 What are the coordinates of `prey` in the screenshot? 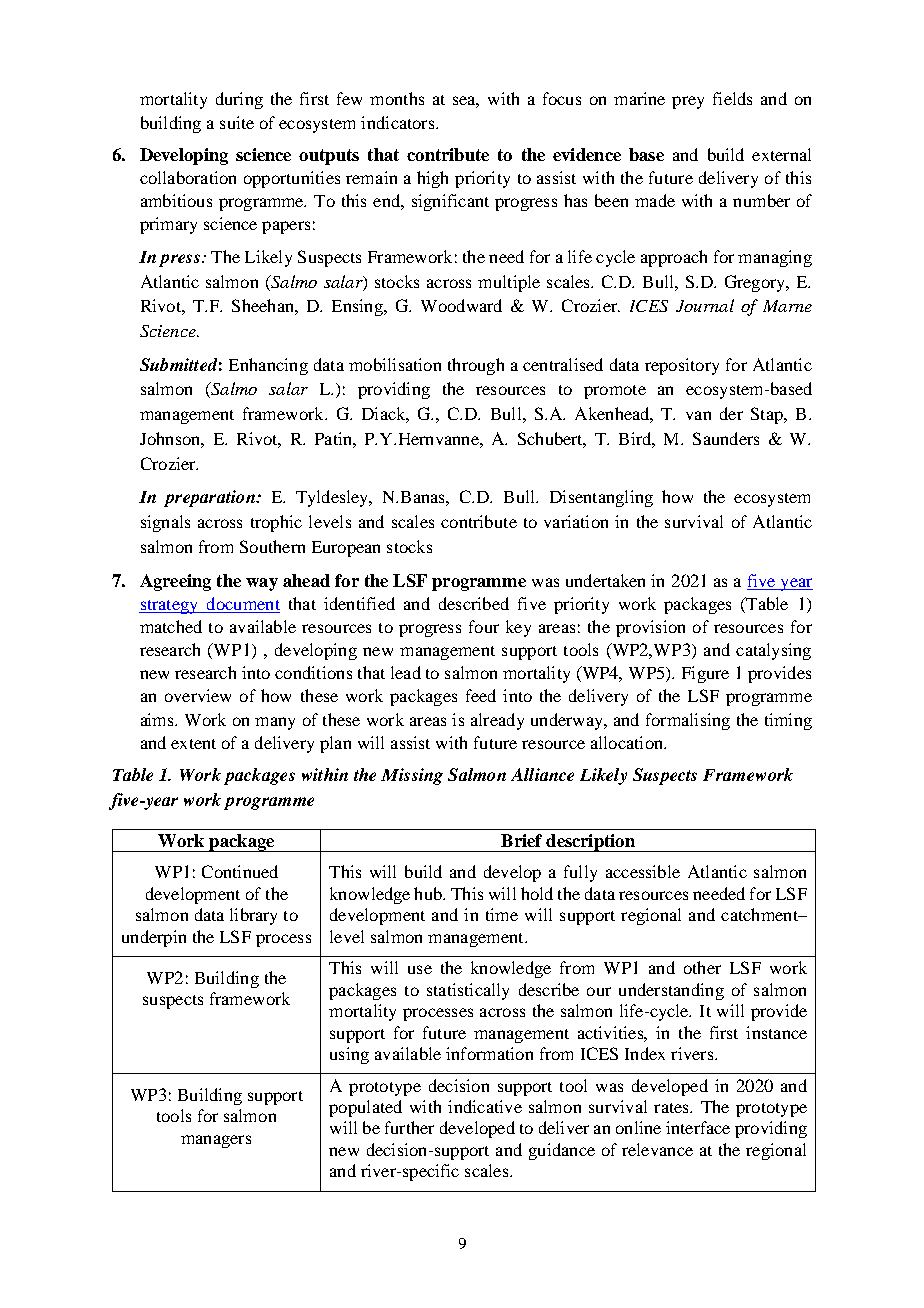 It's located at (688, 102).
